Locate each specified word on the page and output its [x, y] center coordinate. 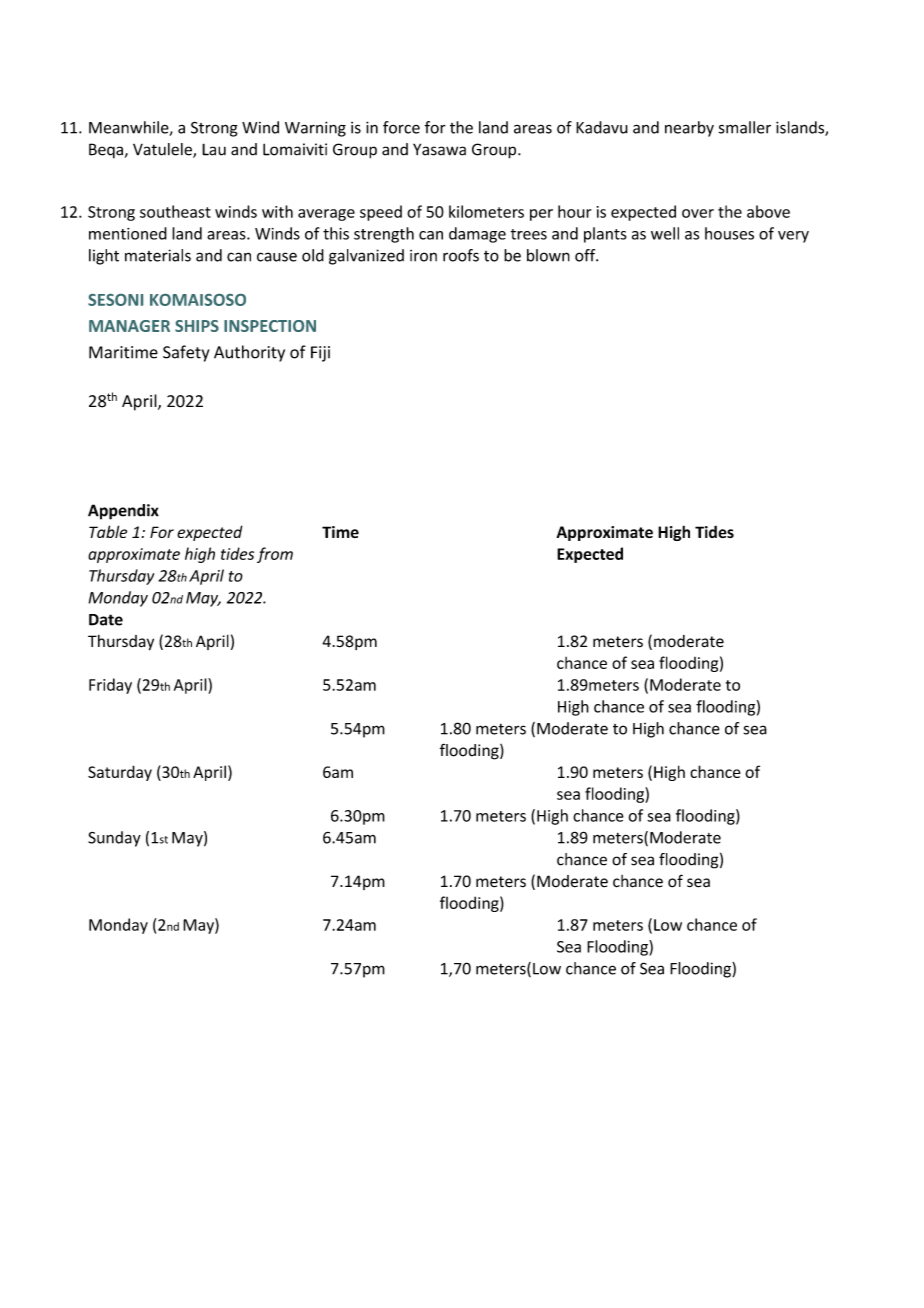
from [275, 555]
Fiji [320, 354]
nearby [689, 129]
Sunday [114, 839]
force [401, 127]
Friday [110, 686]
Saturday [120, 773]
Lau [214, 149]
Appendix [123, 512]
